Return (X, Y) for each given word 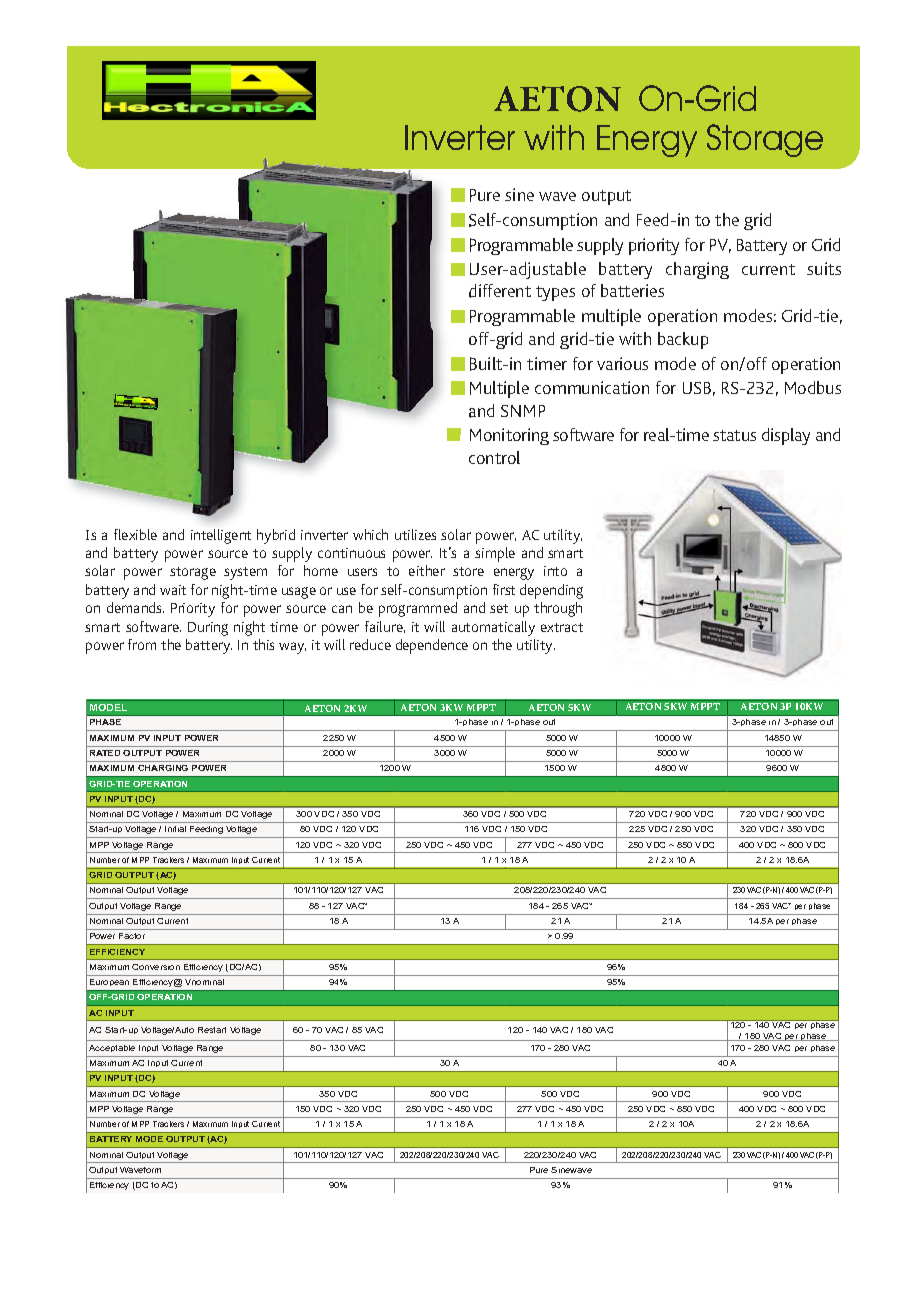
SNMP (523, 411)
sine (519, 194)
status (734, 435)
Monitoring (509, 436)
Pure (485, 195)
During (208, 629)
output (606, 197)
